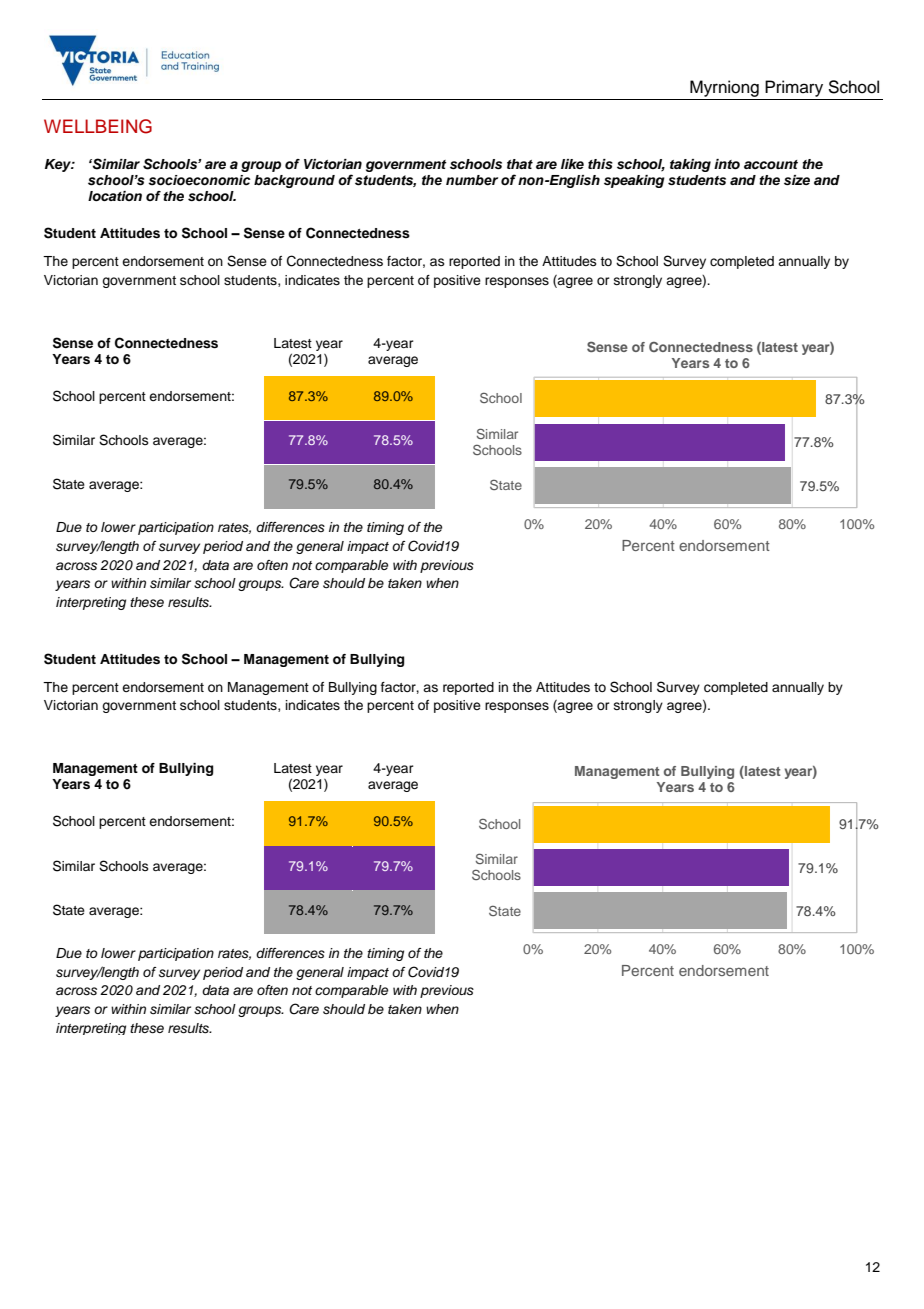  I want to click on socioeconomic, so click(199, 180).
